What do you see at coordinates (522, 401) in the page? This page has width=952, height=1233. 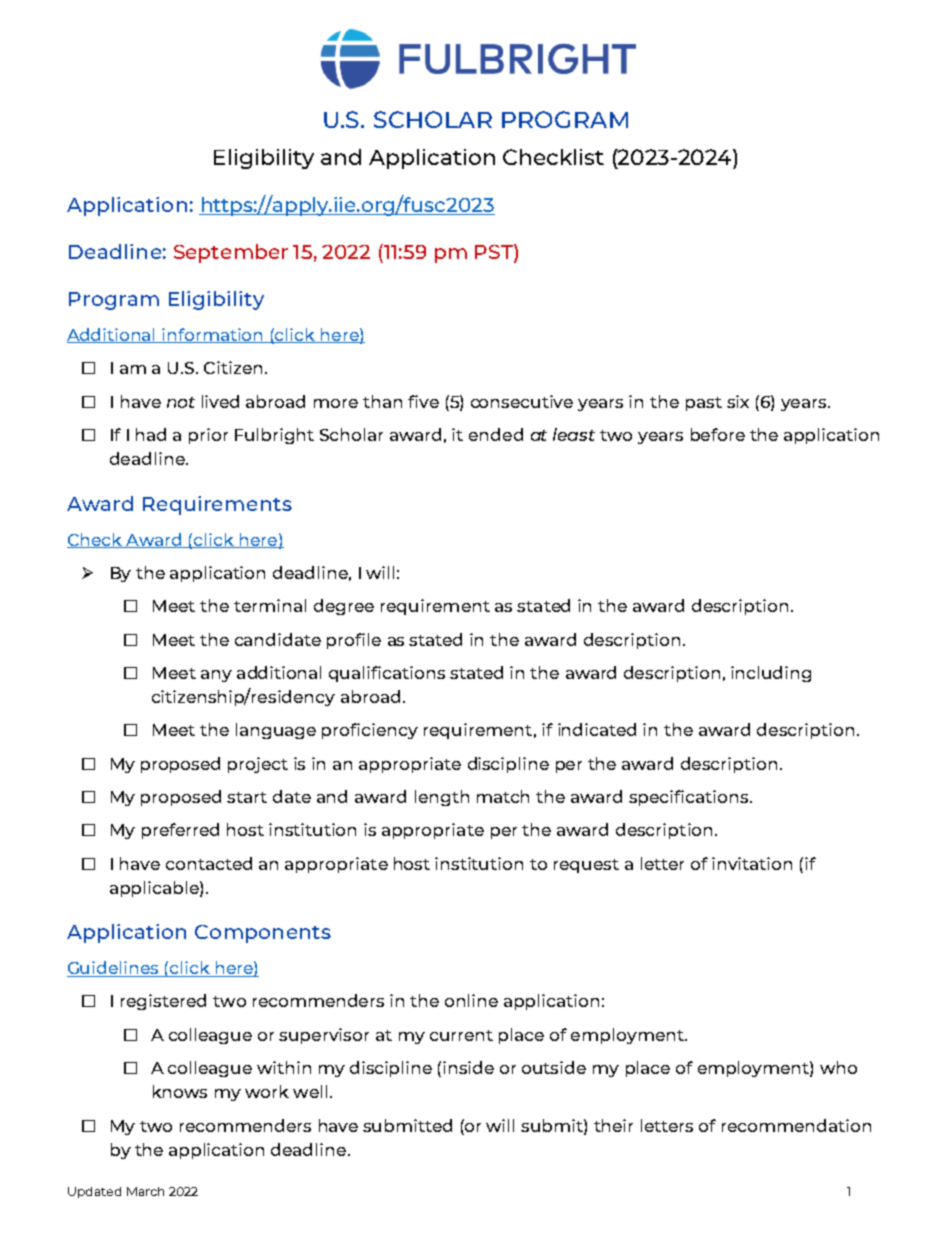 I see `consecutive` at bounding box center [522, 401].
